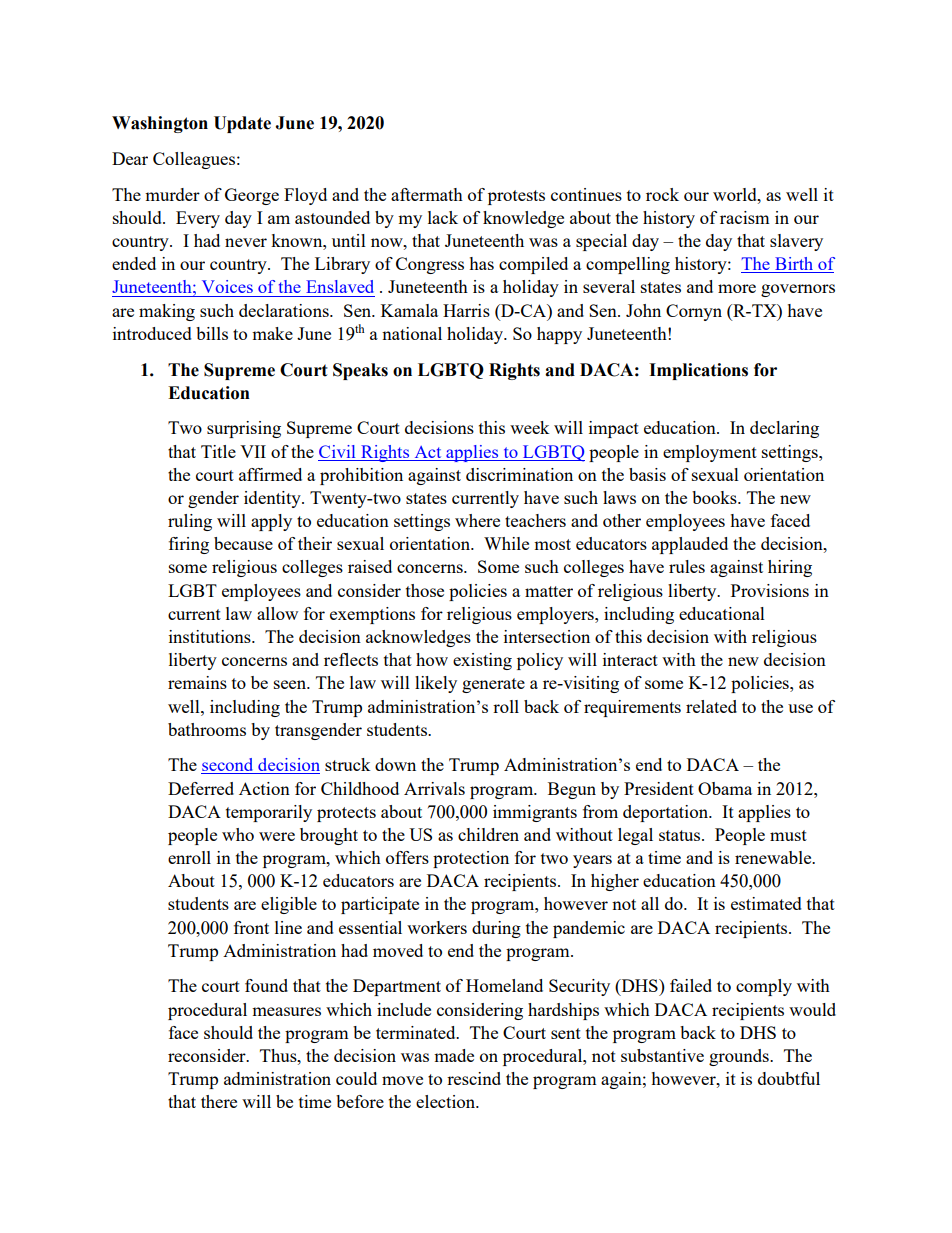 This document has height=1233, width=952. Describe the element at coordinates (711, 706) in the document. I see `related` at that location.
